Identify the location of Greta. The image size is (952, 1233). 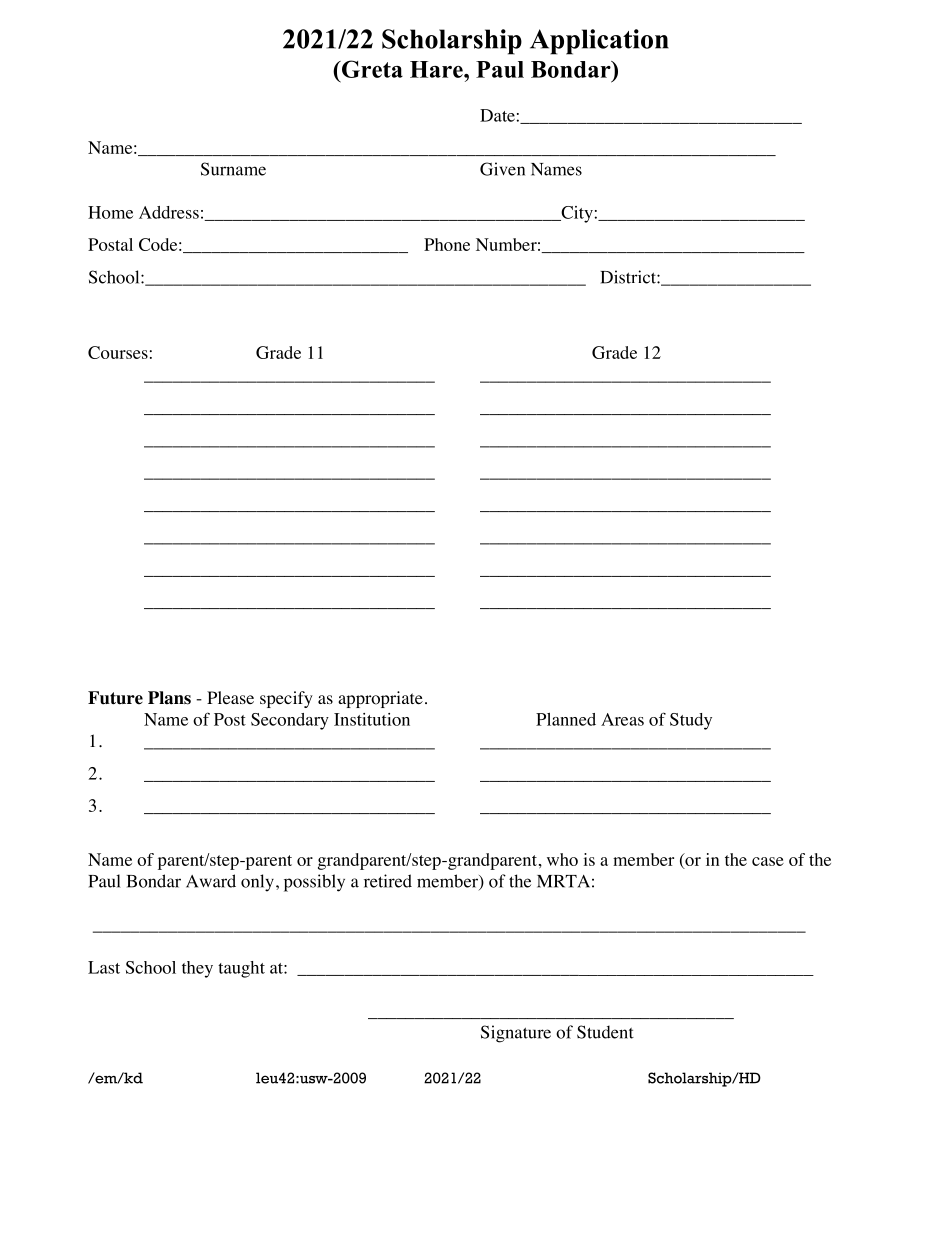
(371, 69).
